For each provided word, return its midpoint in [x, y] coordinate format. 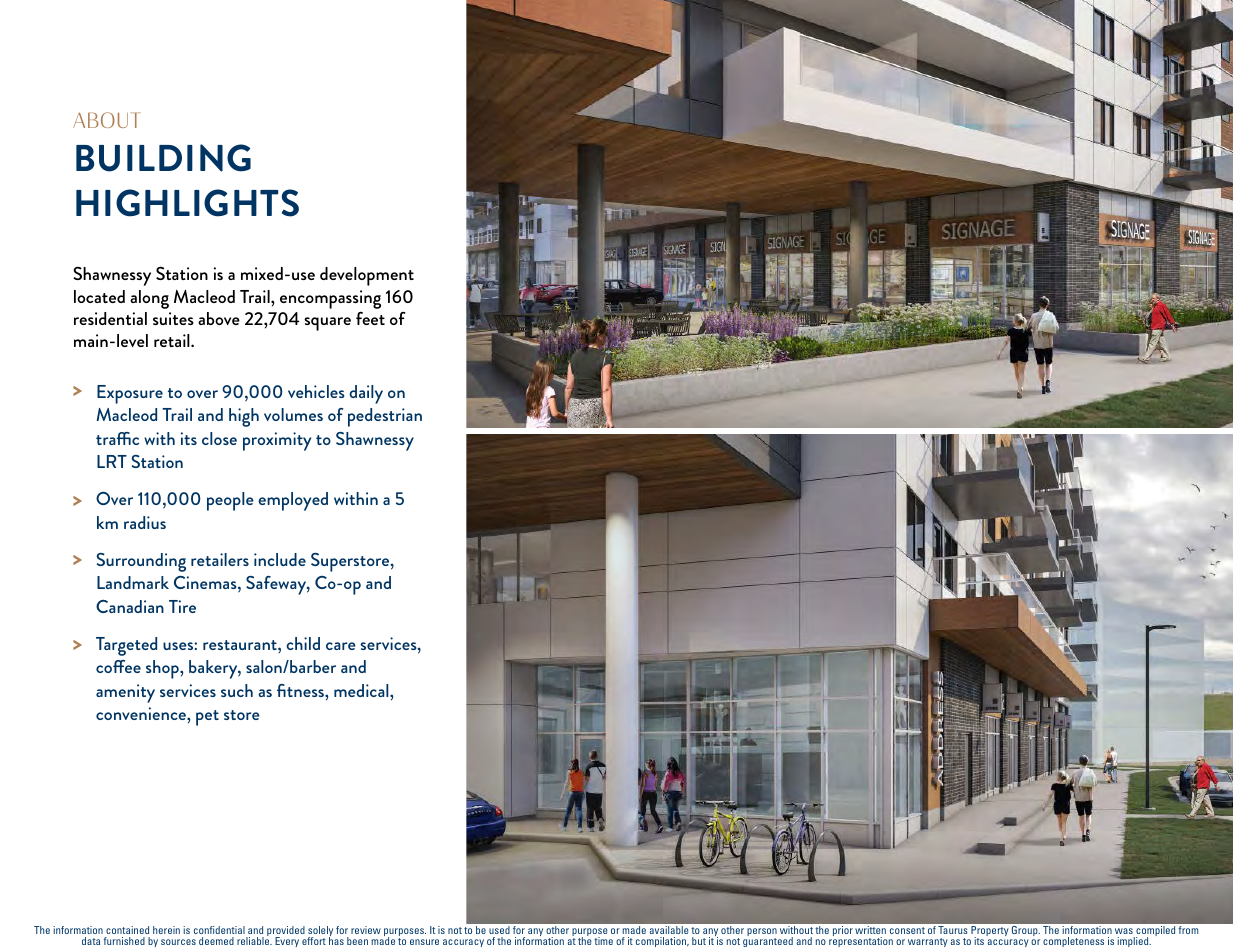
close [219, 438]
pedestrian [385, 417]
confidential [219, 930]
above [219, 318]
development [367, 276]
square [327, 324]
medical [362, 690]
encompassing [330, 299]
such [237, 690]
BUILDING [163, 158]
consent [907, 930]
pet [207, 718]
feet [370, 318]
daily [366, 394]
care [341, 646]
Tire [182, 606]
